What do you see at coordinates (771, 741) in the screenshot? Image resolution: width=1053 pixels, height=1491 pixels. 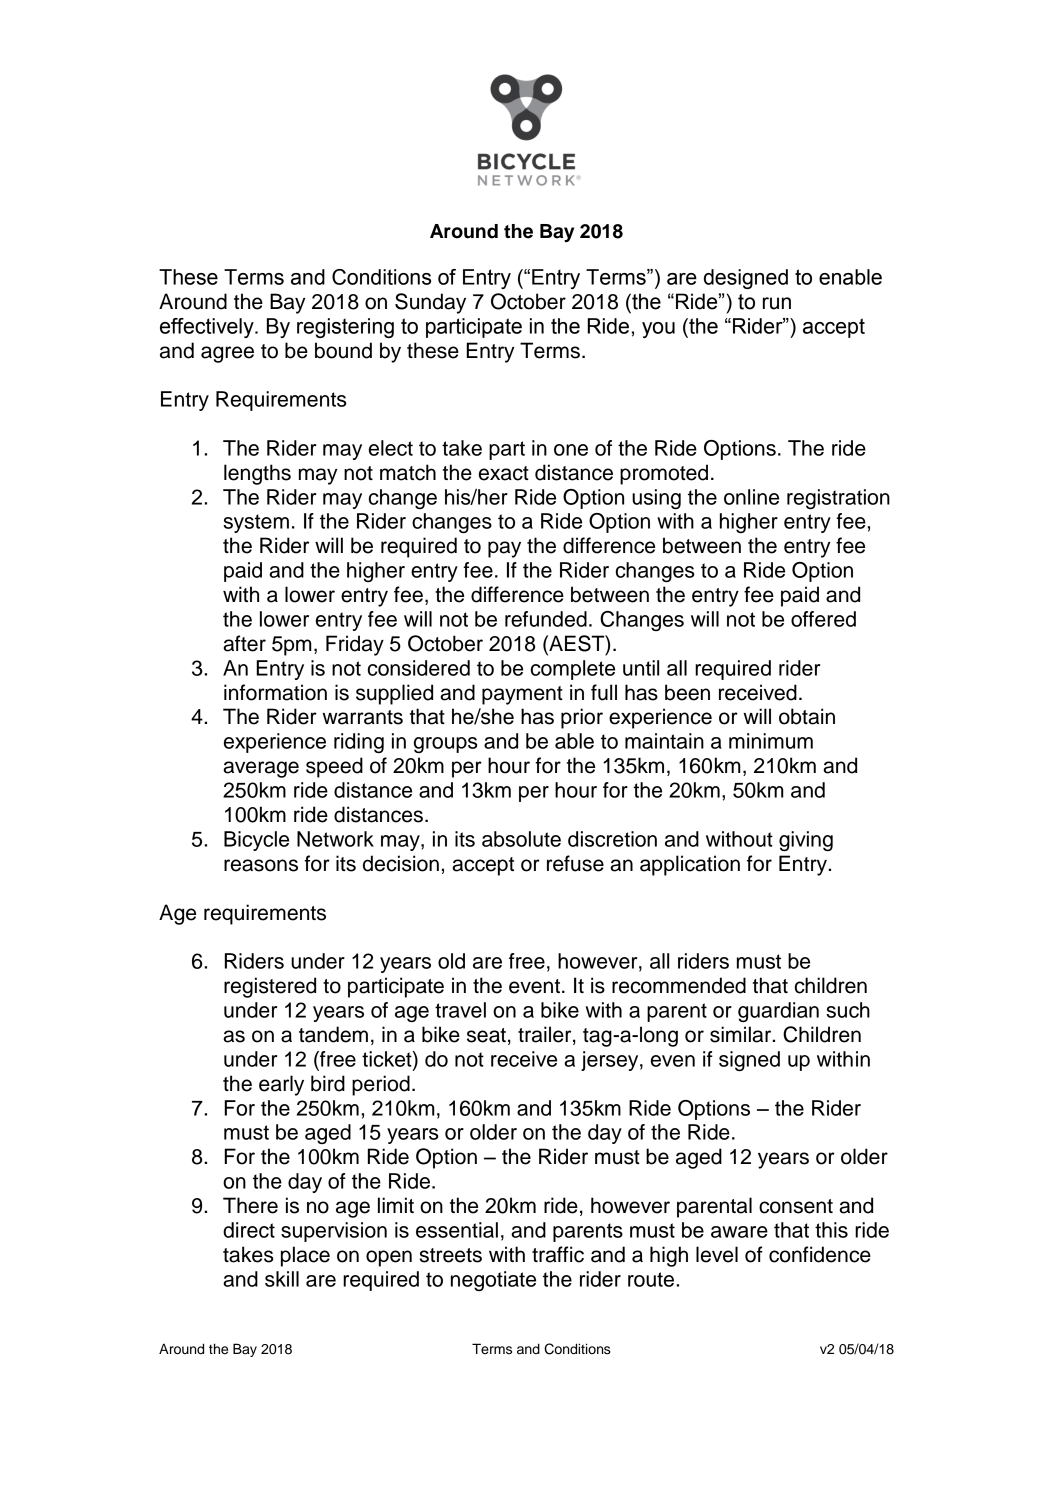 I see `minimum` at bounding box center [771, 741].
